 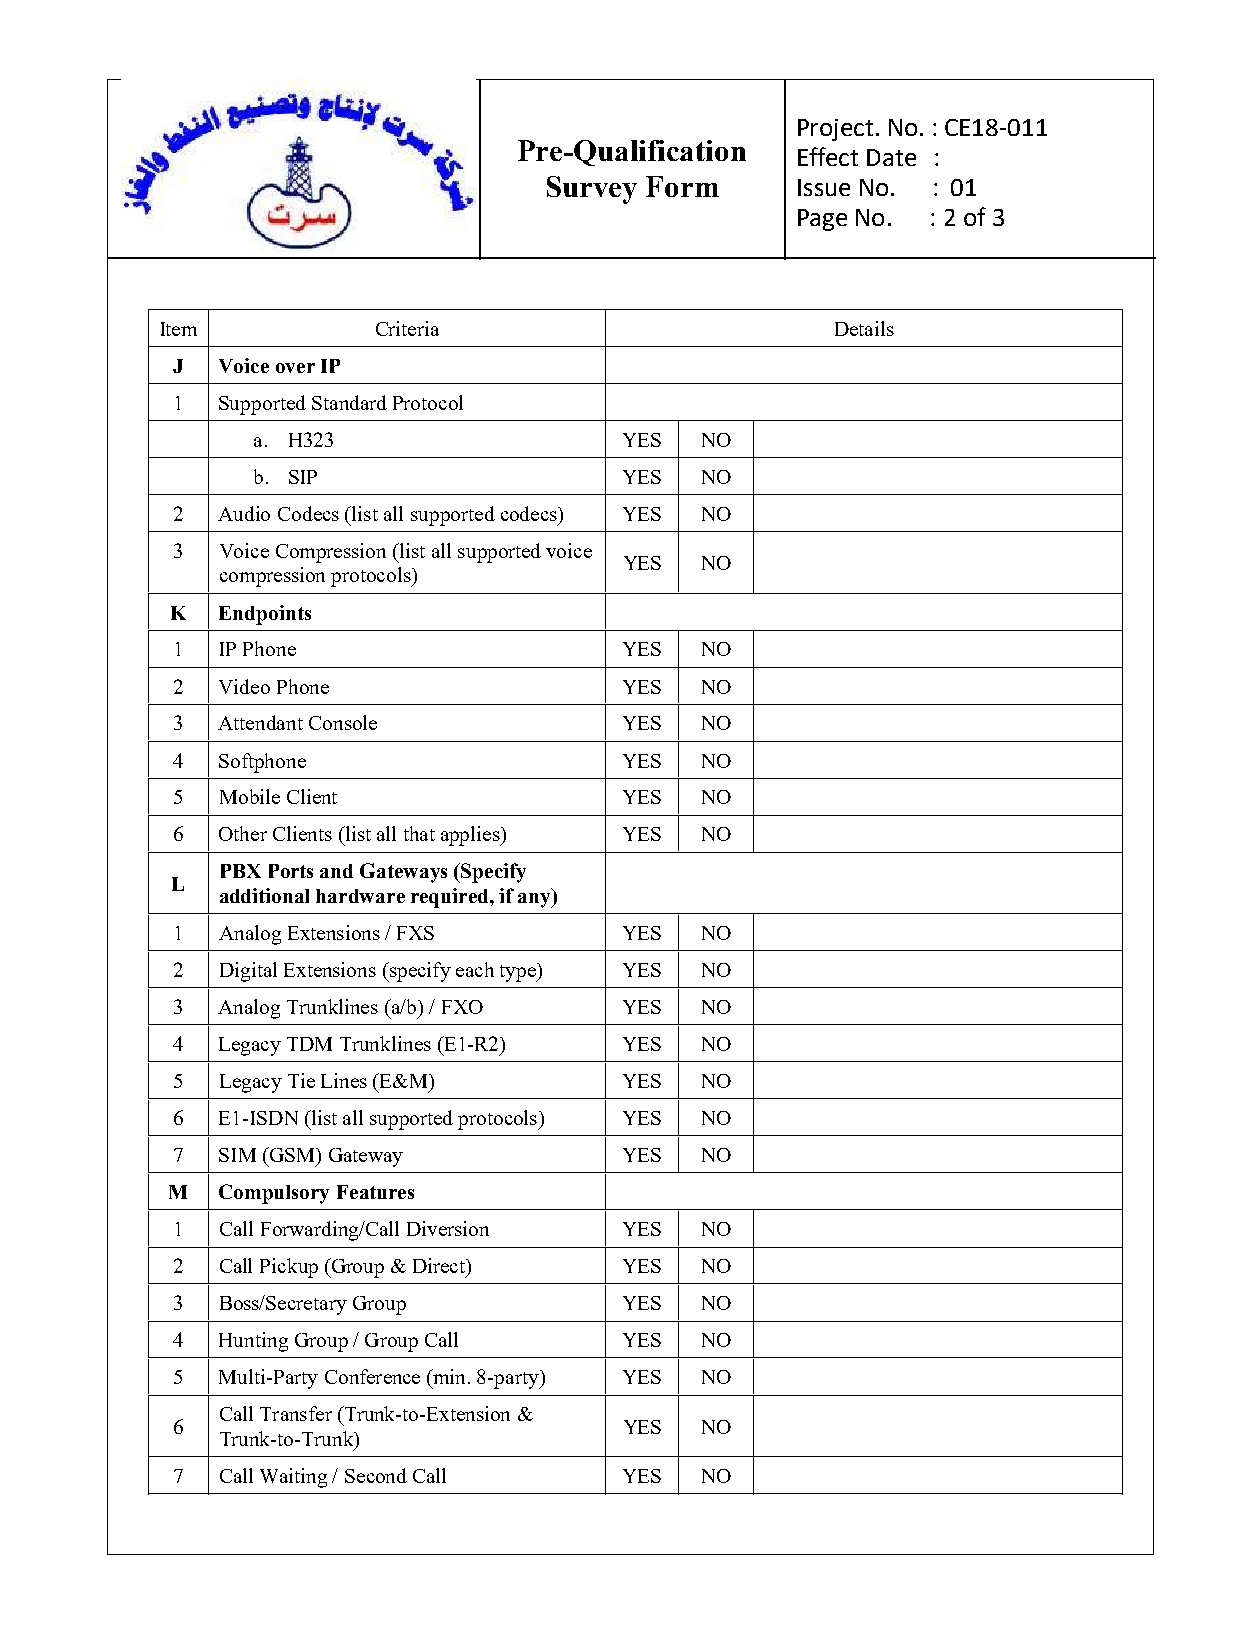 What do you see at coordinates (179, 329) in the screenshot?
I see `Item` at bounding box center [179, 329].
